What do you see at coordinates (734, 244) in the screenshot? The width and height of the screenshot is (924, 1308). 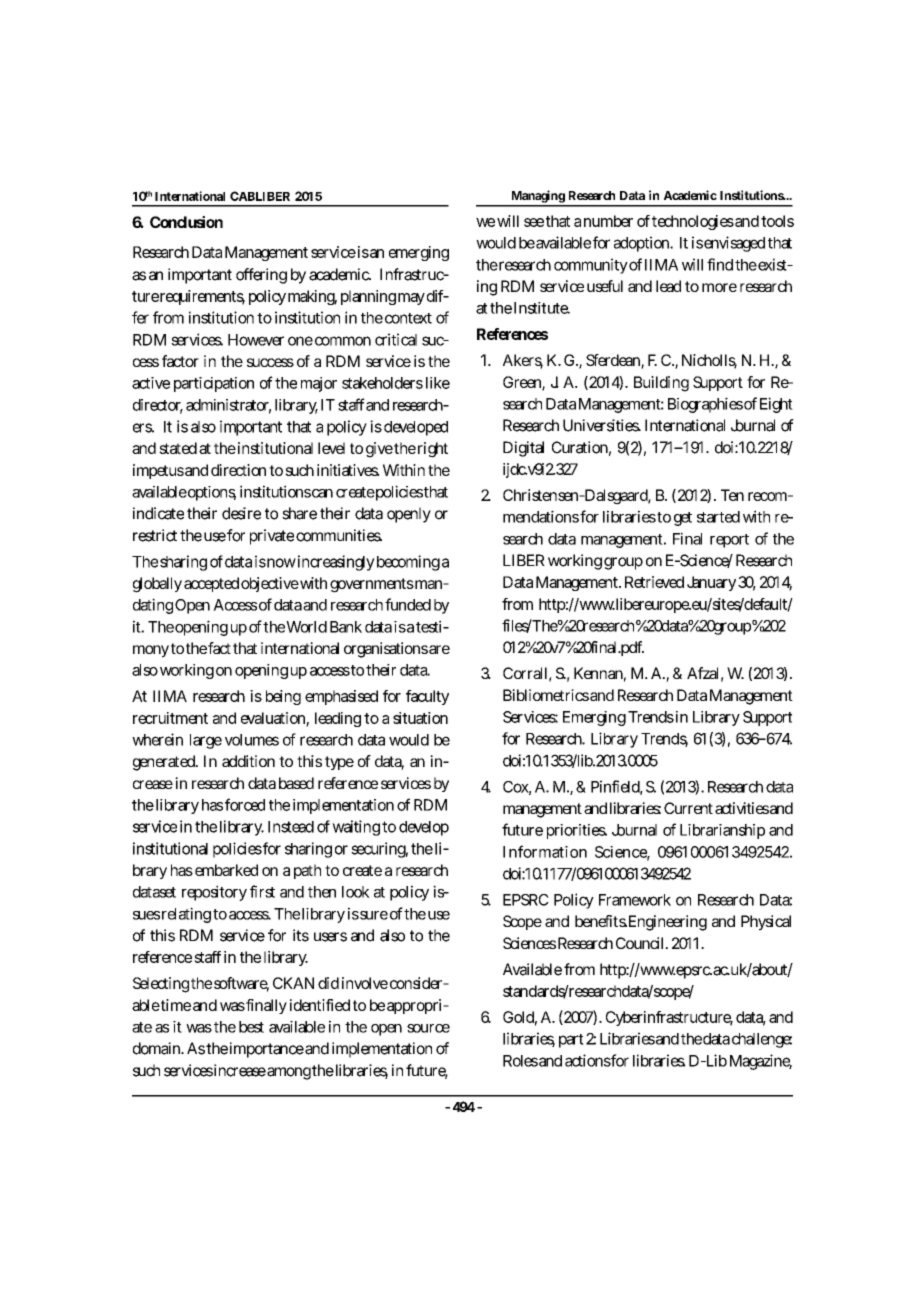 I see `envisaged` at bounding box center [734, 244].
